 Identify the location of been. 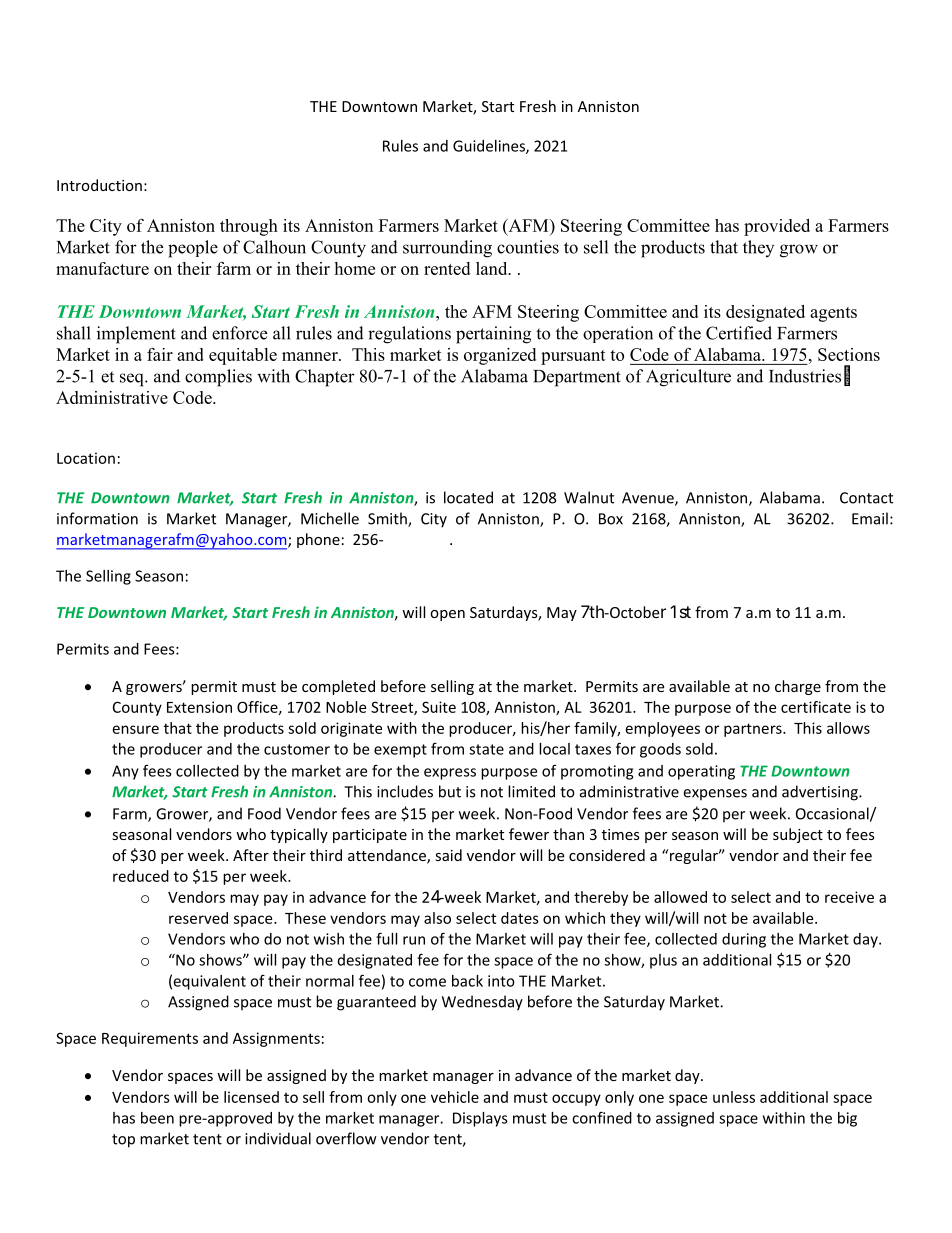
(157, 1118).
